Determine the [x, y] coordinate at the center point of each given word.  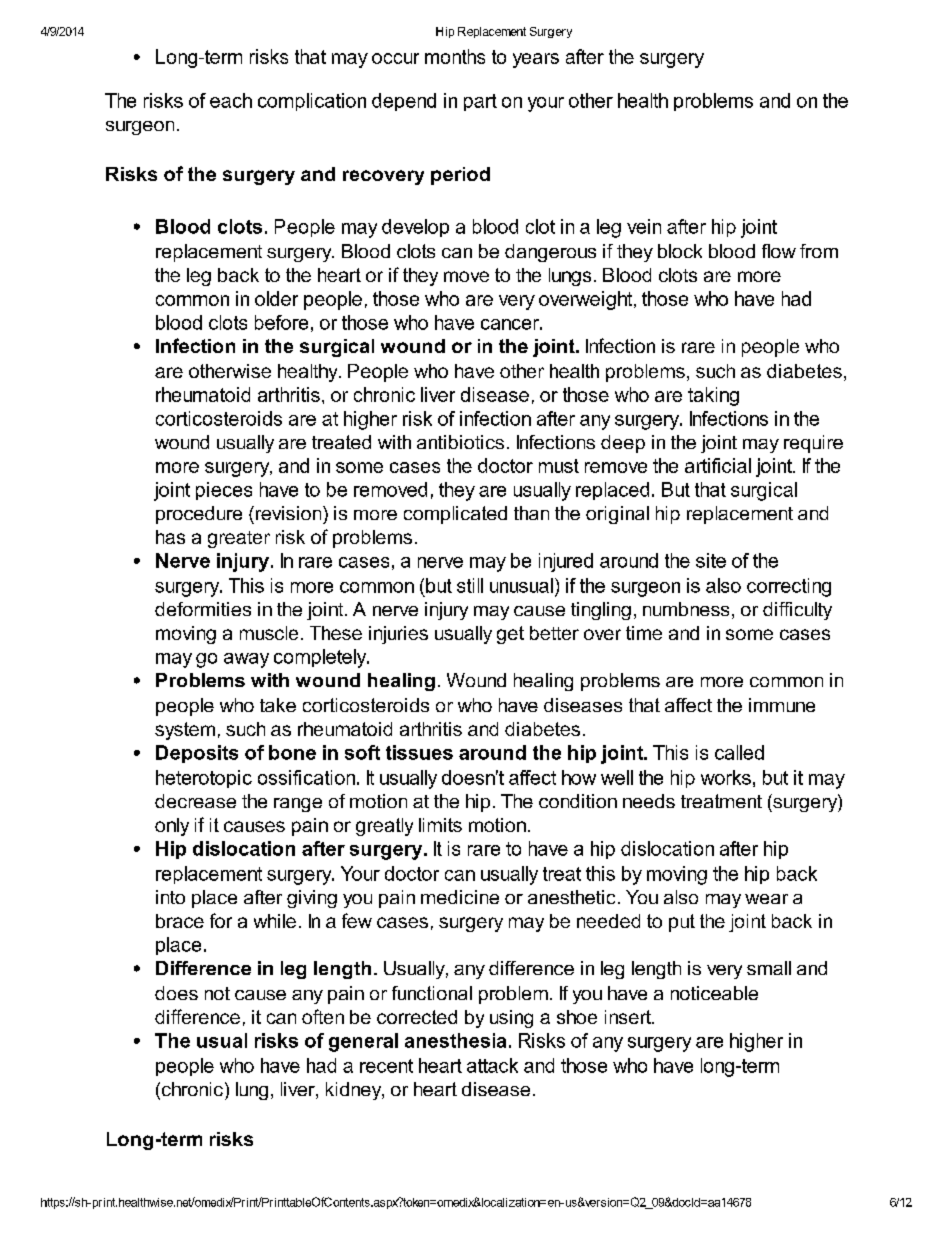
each [231, 100]
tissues [419, 752]
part [480, 102]
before [281, 322]
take [278, 705]
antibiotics [460, 442]
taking [713, 396]
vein [644, 226]
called [739, 752]
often [323, 1016]
